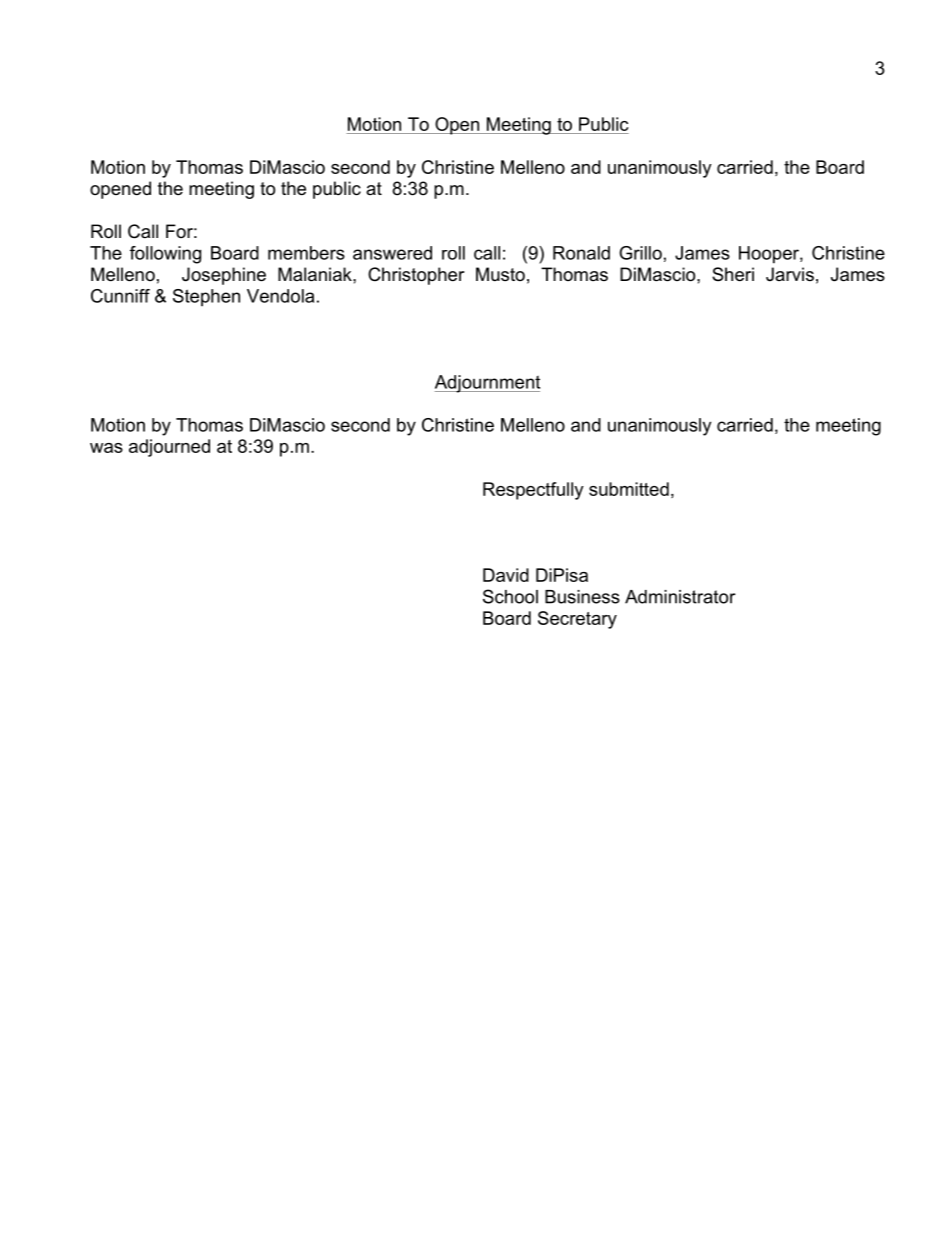 This document has width=952, height=1233. I want to click on Secretary, so click(577, 620).
